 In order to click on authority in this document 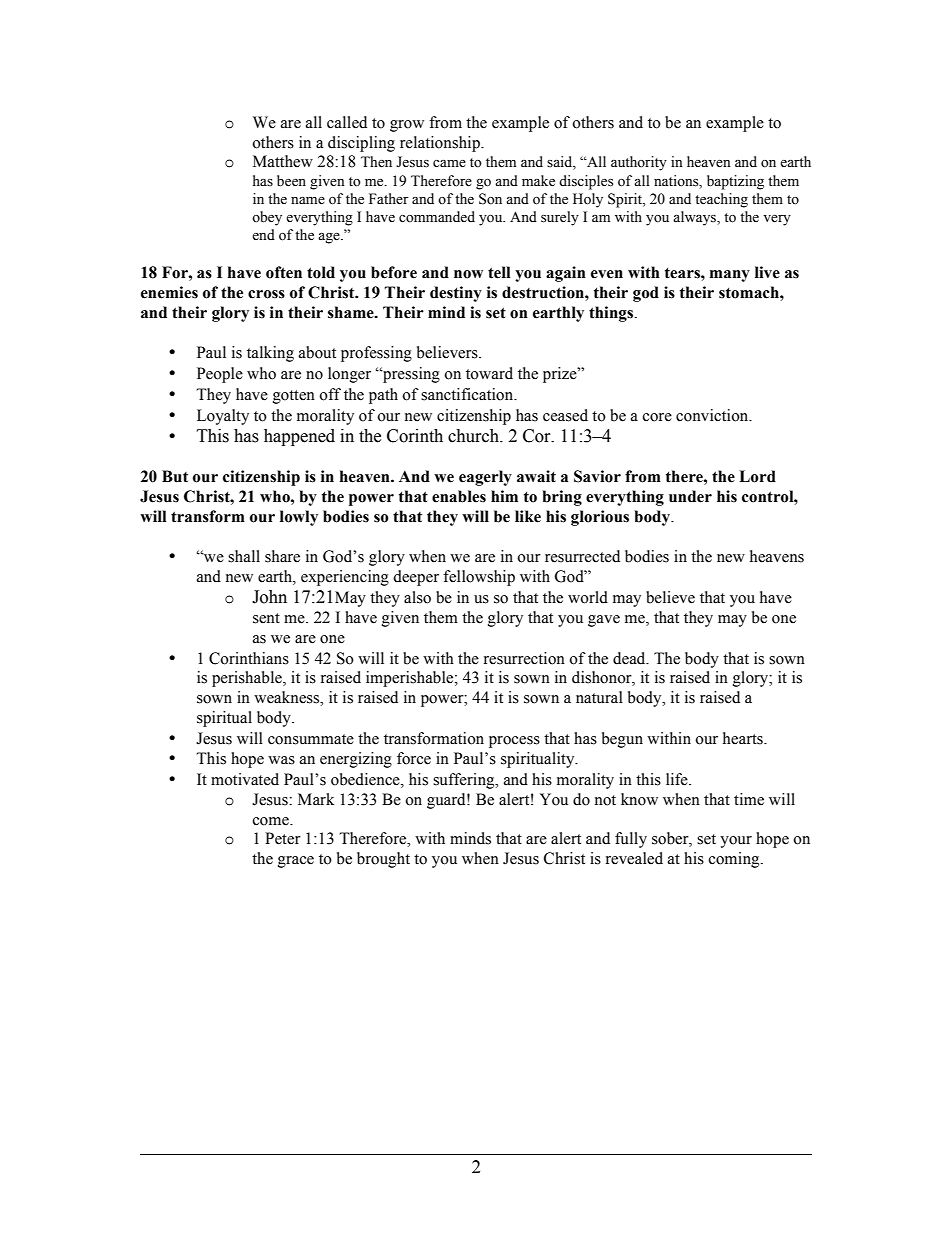, I will do `click(639, 163)`.
